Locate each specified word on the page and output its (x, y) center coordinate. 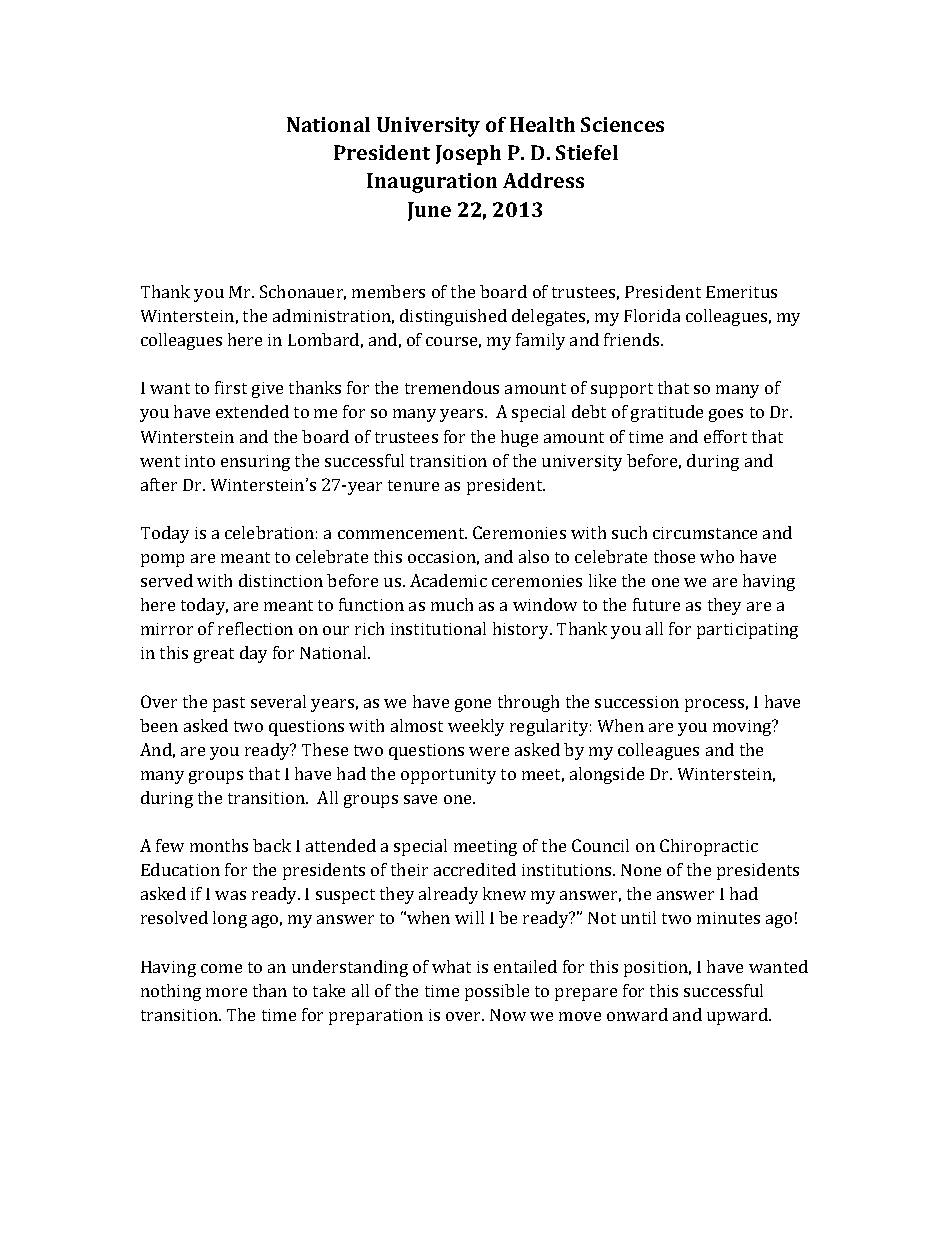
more (226, 992)
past (229, 704)
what (451, 966)
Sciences (622, 124)
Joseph (468, 155)
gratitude (667, 413)
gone (473, 705)
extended (252, 411)
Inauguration (432, 183)
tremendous (452, 387)
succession (637, 702)
